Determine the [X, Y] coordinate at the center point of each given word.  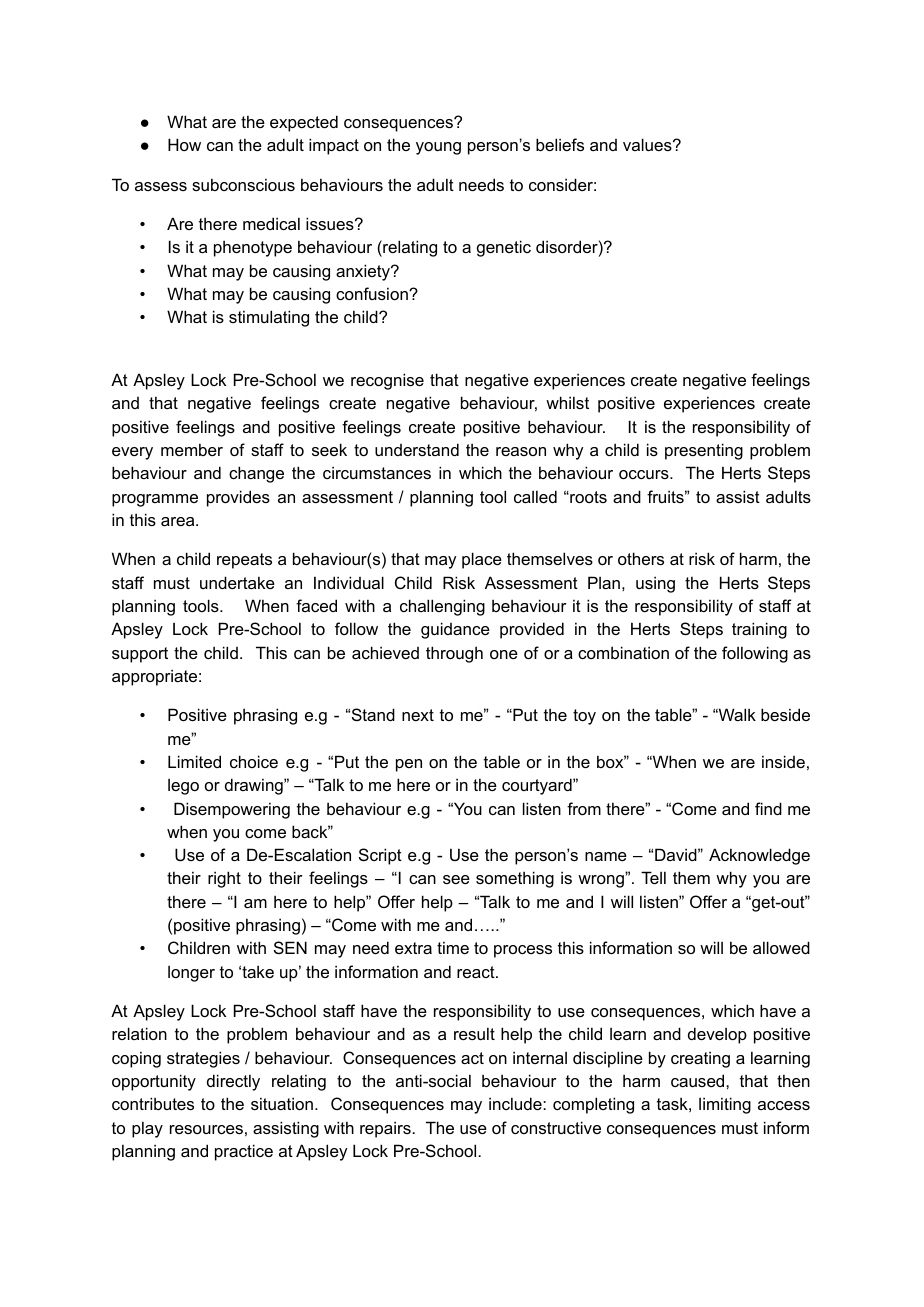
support [140, 655]
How [184, 144]
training [759, 630]
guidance [455, 630]
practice [244, 1152]
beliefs [560, 144]
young [438, 148]
